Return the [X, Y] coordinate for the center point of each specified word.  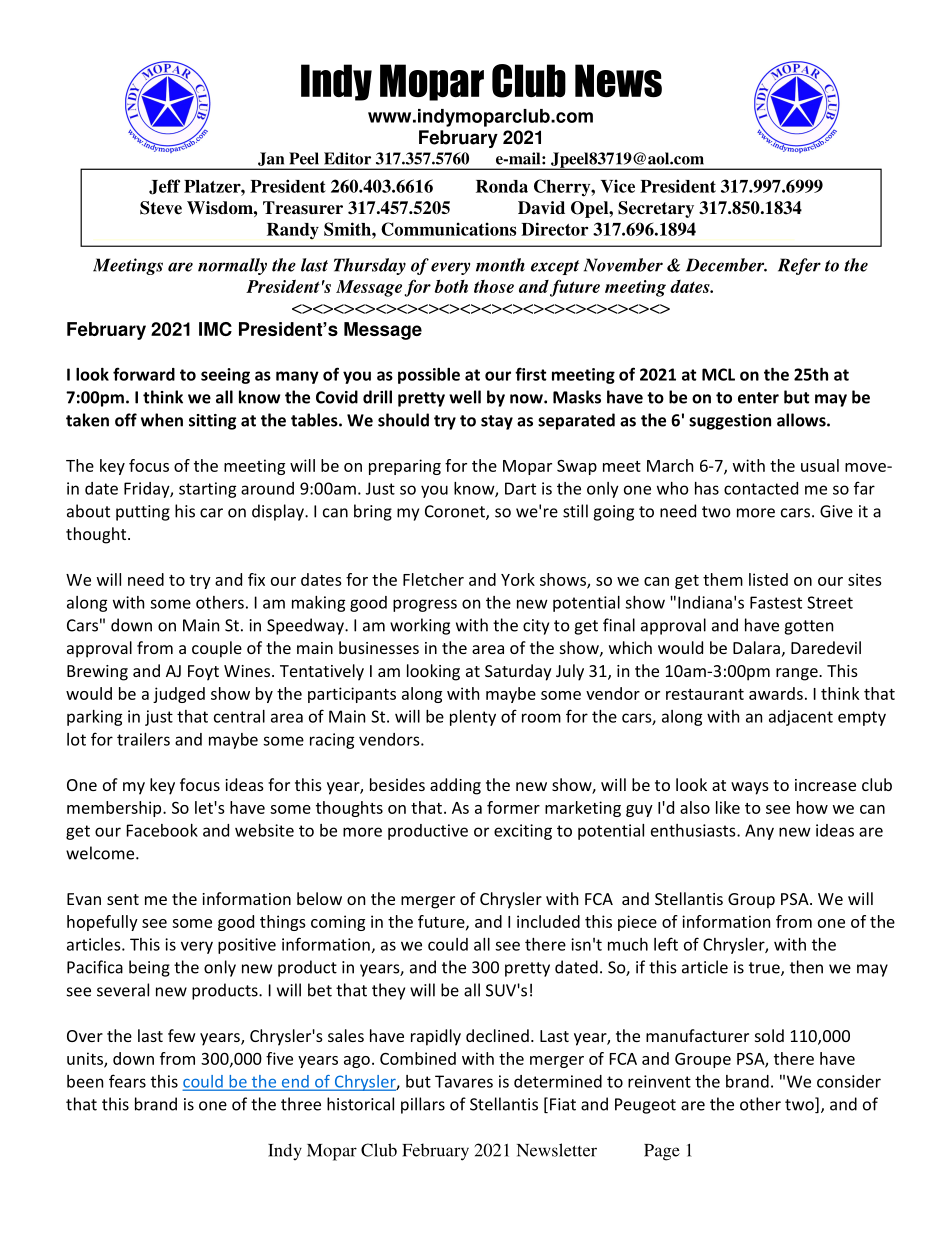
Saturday [518, 672]
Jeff [164, 187]
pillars [423, 1105]
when [162, 420]
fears [127, 1081]
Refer [799, 266]
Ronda [502, 186]
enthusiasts [694, 830]
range [798, 674]
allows [802, 420]
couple [217, 649]
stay [497, 422]
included [548, 921]
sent [123, 899]
